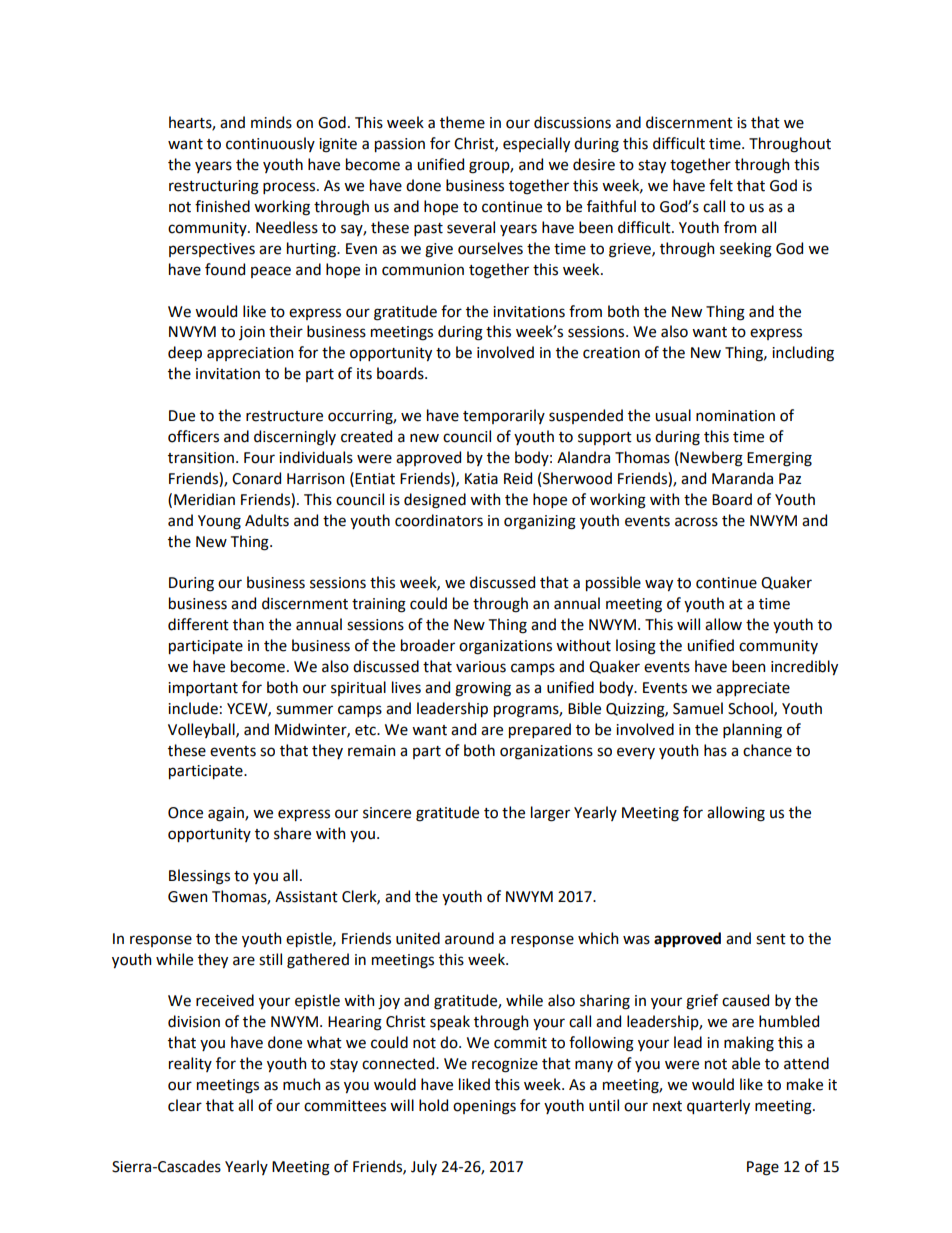 Image resolution: width=952 pixels, height=1233 pixels. I want to click on especially, so click(536, 144).
